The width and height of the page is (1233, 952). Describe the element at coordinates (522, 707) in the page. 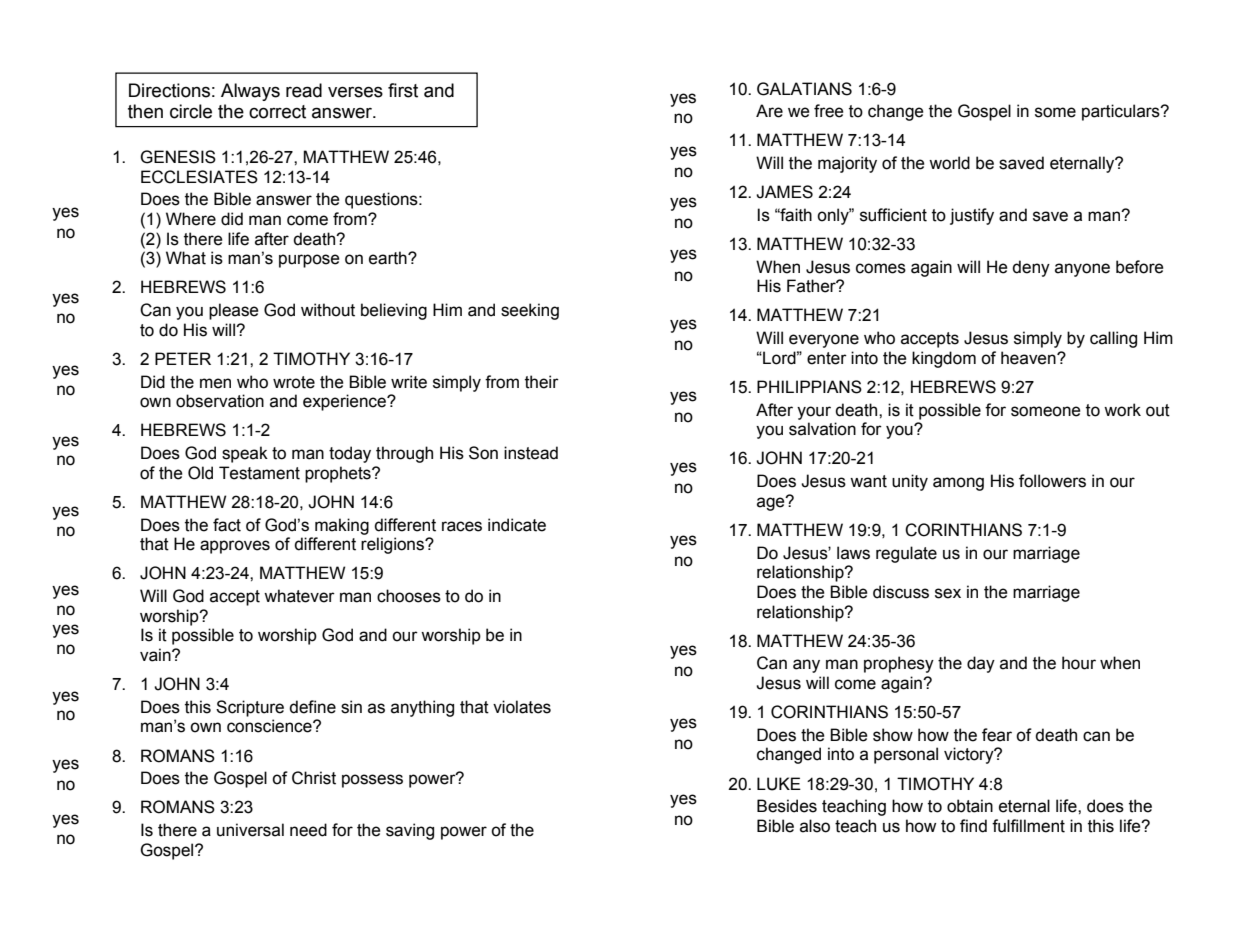

I see `violates` at that location.
